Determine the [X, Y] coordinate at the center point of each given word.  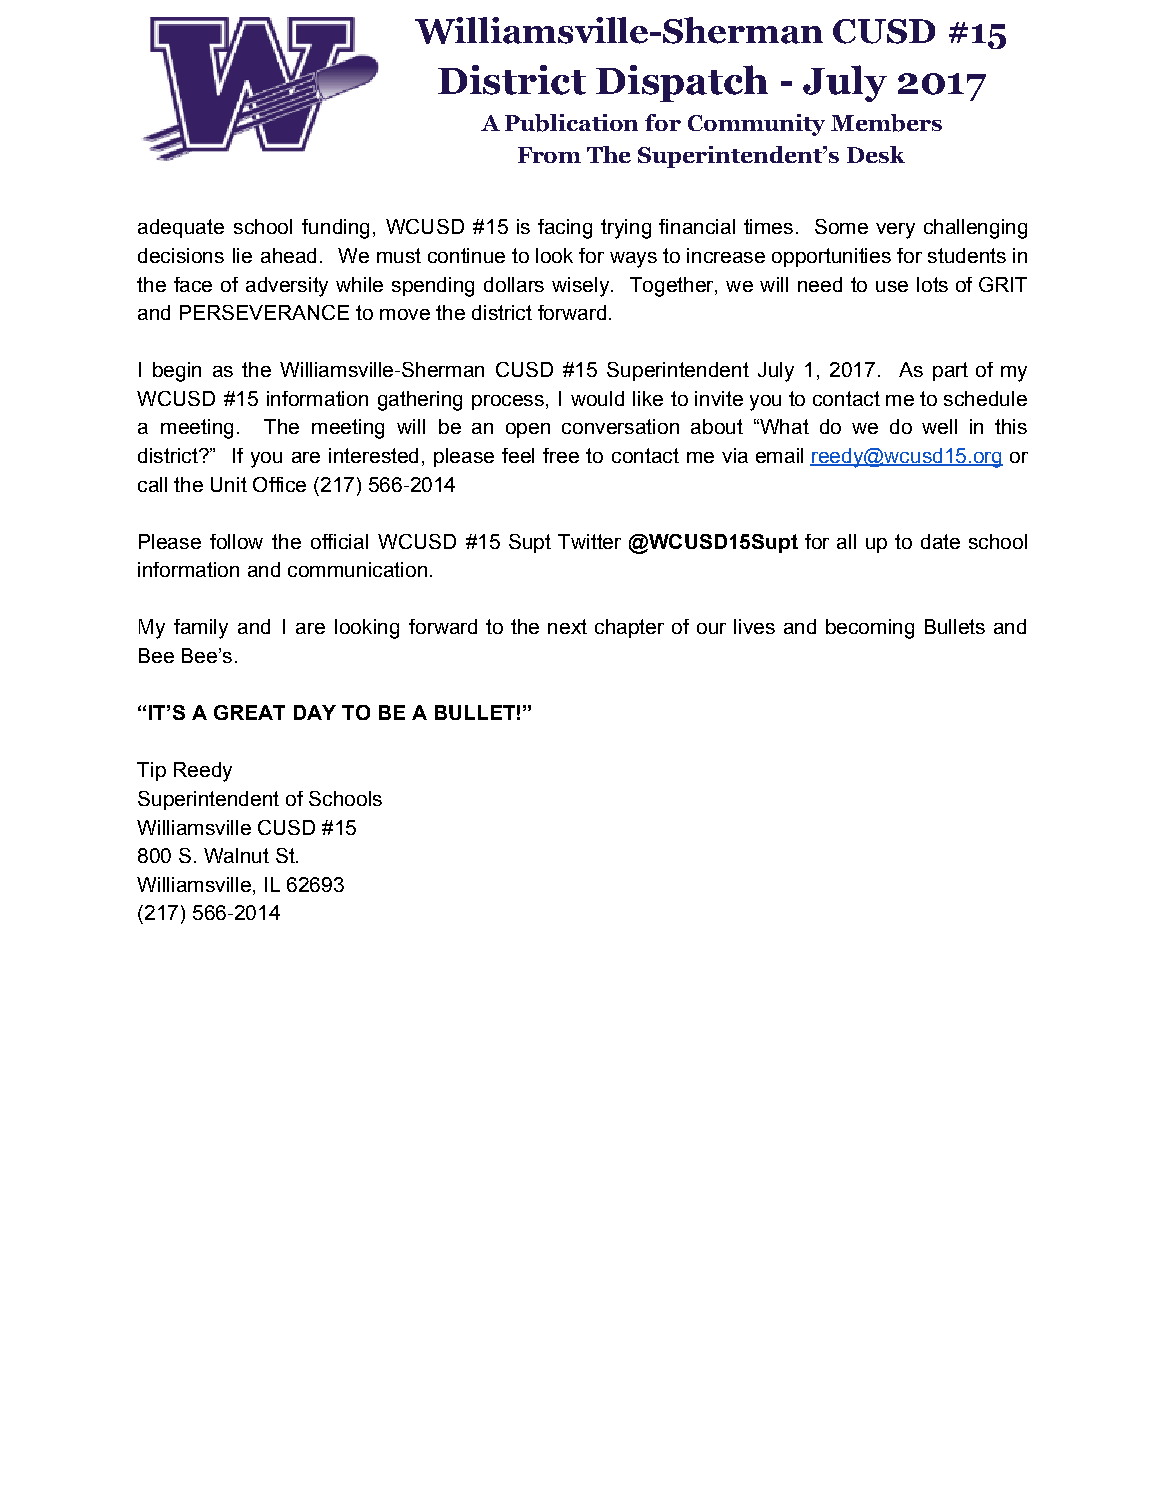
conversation [620, 426]
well [939, 426]
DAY [315, 712]
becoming [870, 629]
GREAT [249, 712]
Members [886, 123]
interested [373, 455]
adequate [181, 228]
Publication [571, 123]
